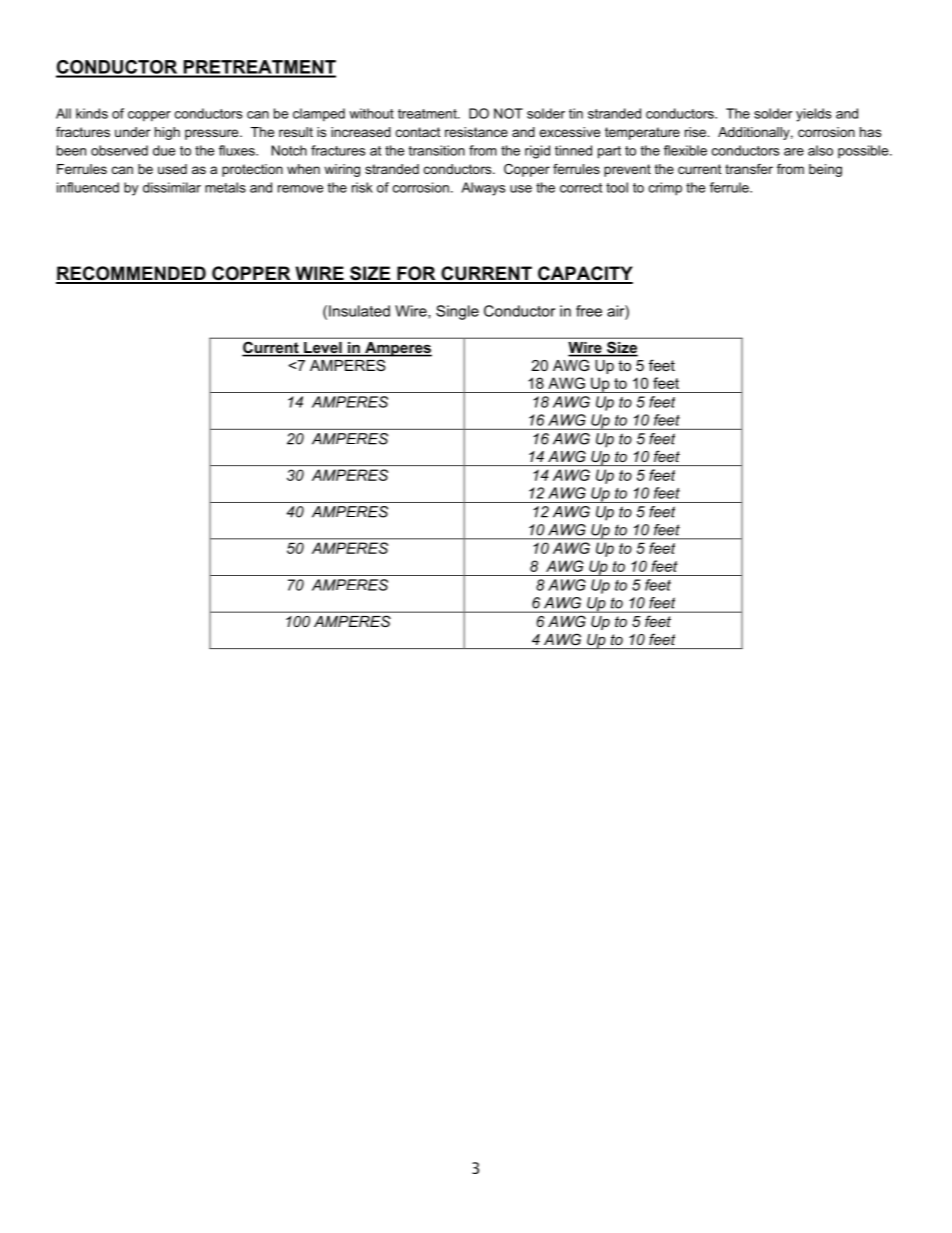  I want to click on FOR, so click(416, 274).
